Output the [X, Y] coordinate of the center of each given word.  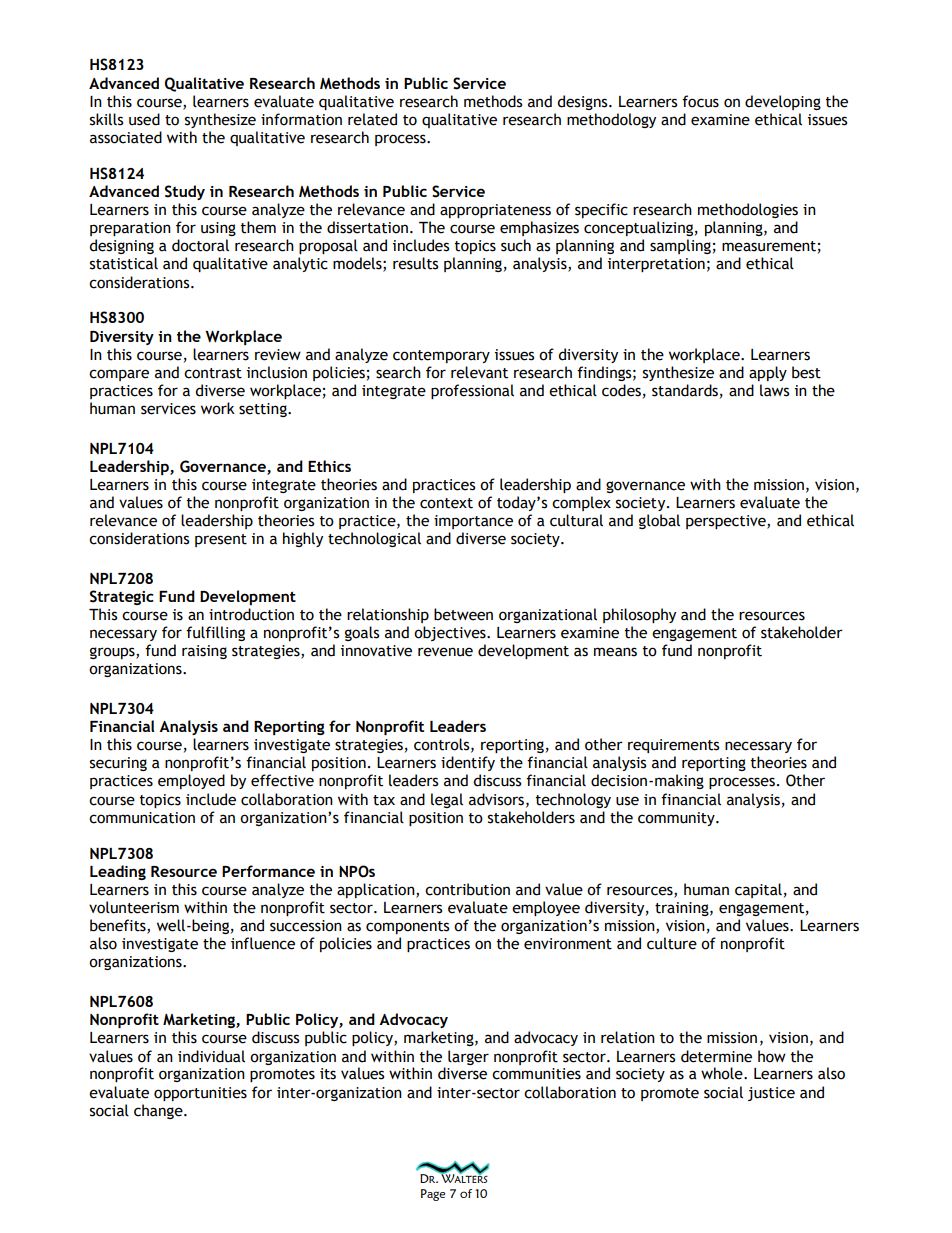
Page [433, 1195]
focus [700, 101]
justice [771, 1094]
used [144, 119]
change [159, 1111]
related [372, 119]
